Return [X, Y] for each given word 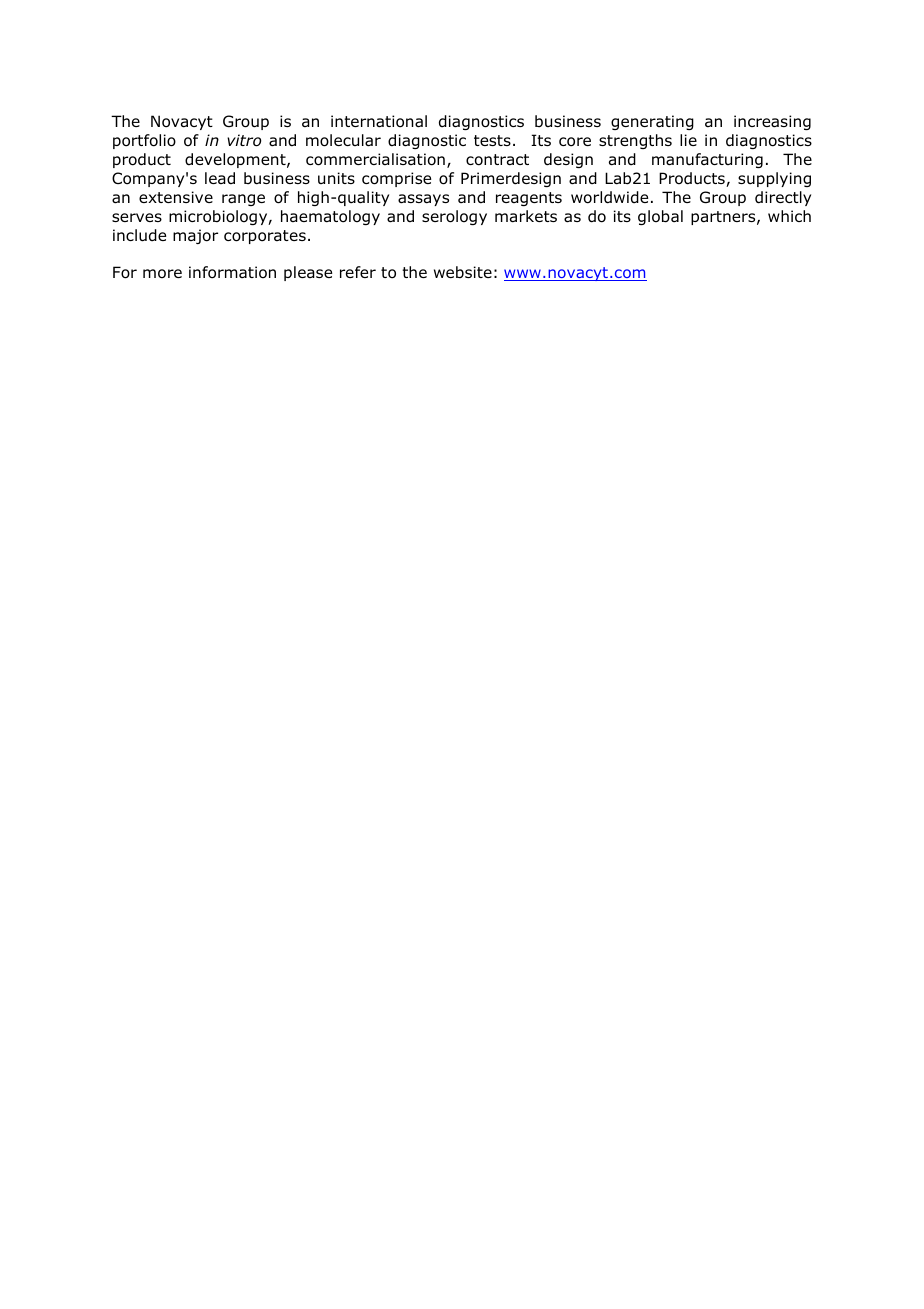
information [232, 272]
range [243, 200]
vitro [244, 140]
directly [783, 198]
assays [423, 200]
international [379, 121]
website [463, 272]
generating [652, 122]
